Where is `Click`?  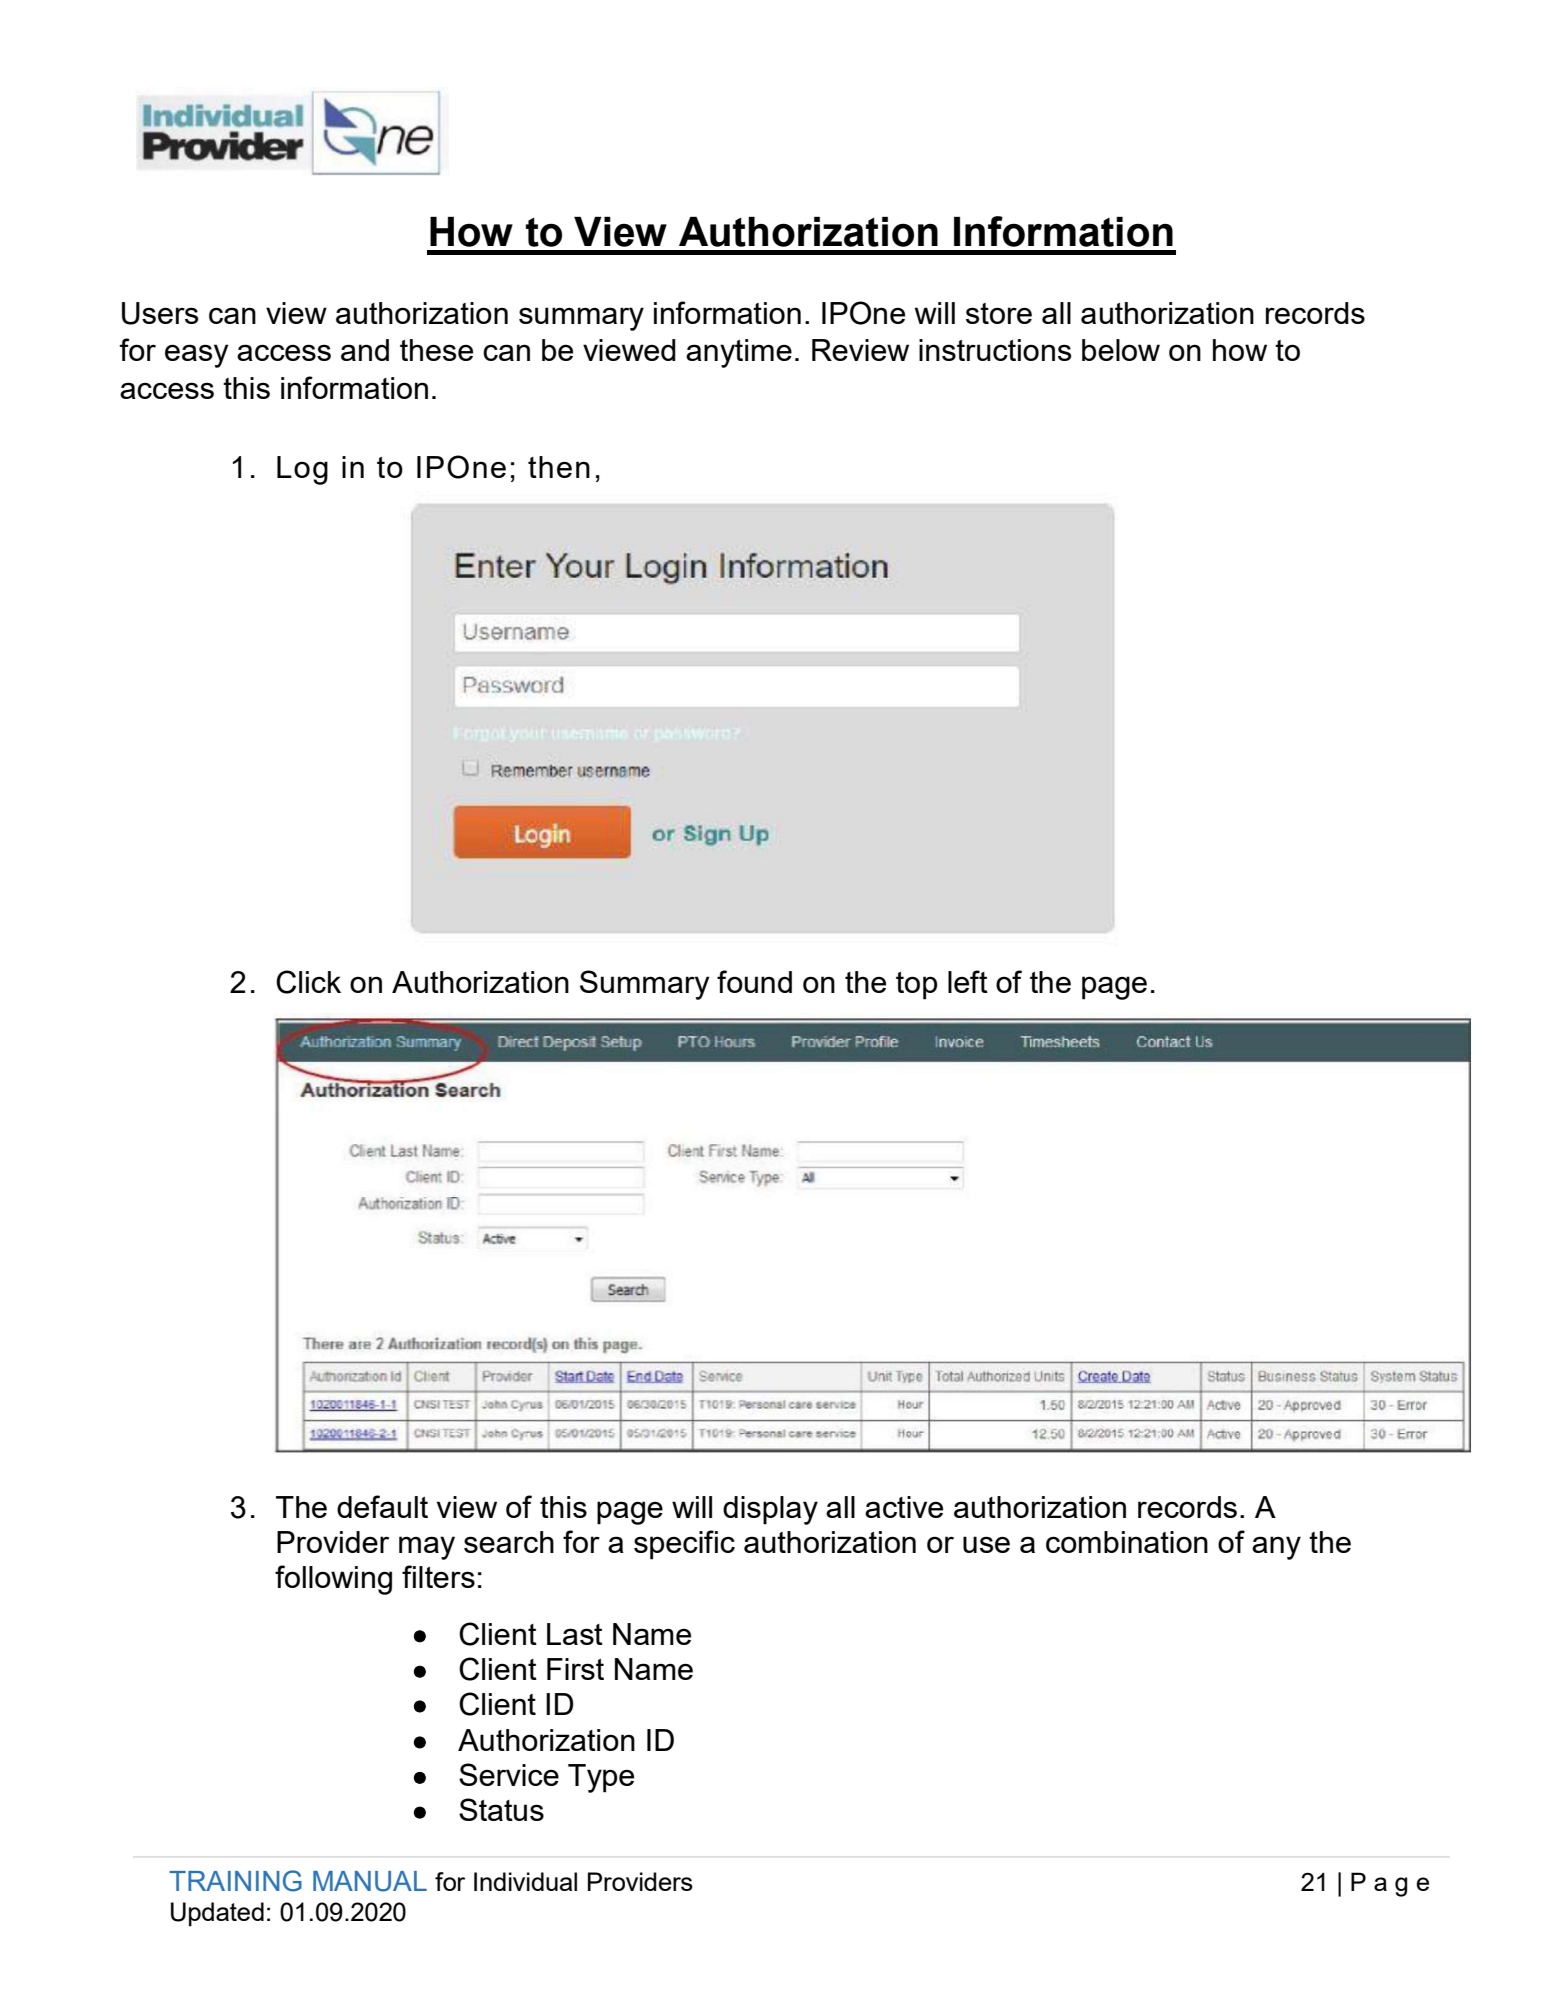 Click is located at coordinates (308, 982).
